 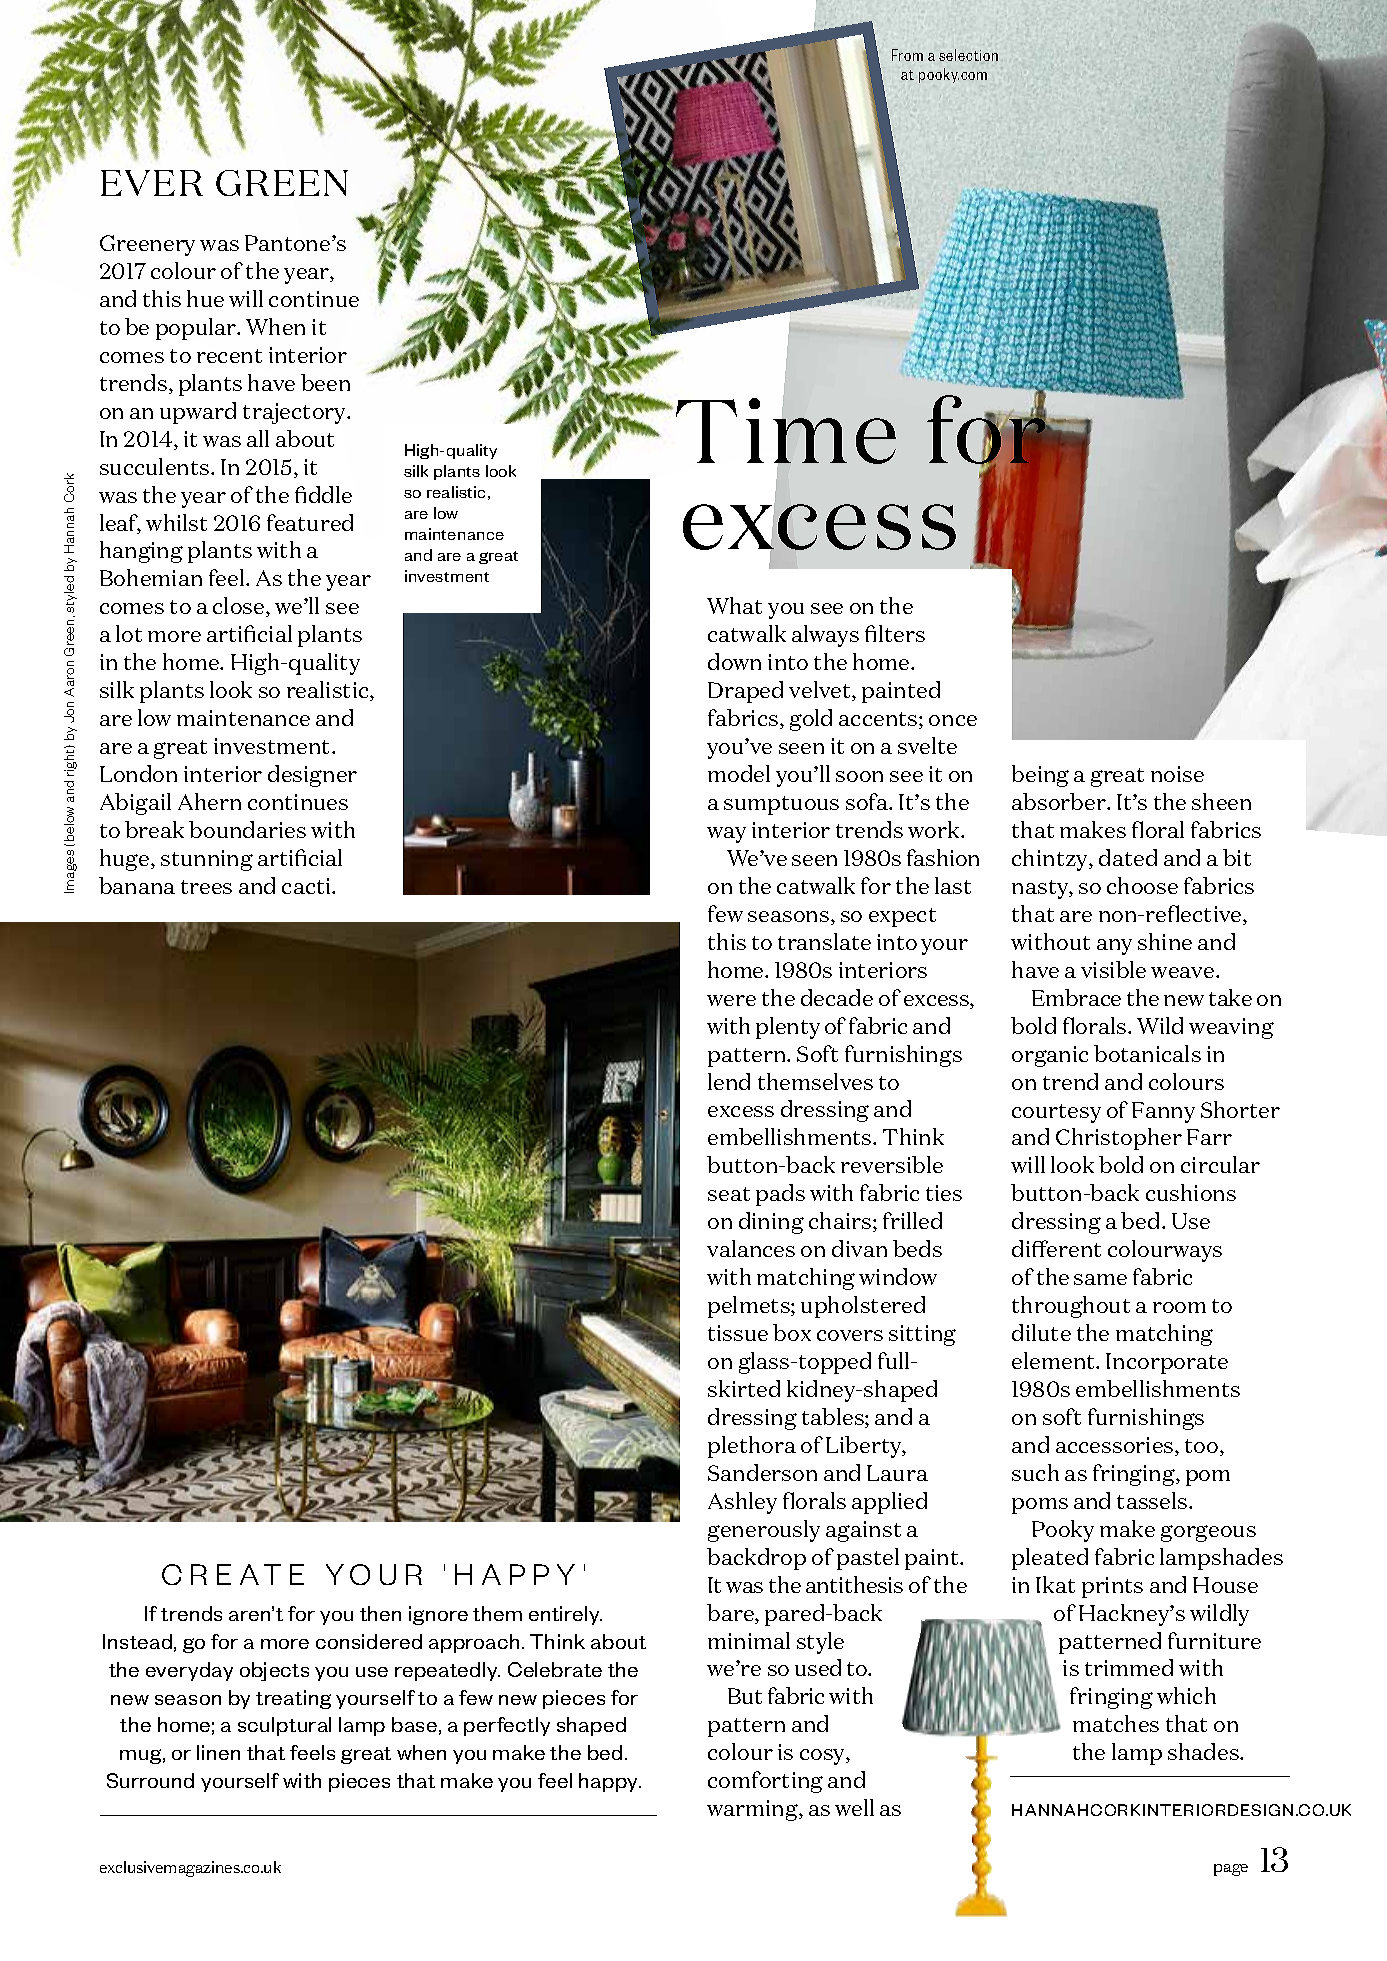 What do you see at coordinates (206, 887) in the screenshot?
I see `trees` at bounding box center [206, 887].
